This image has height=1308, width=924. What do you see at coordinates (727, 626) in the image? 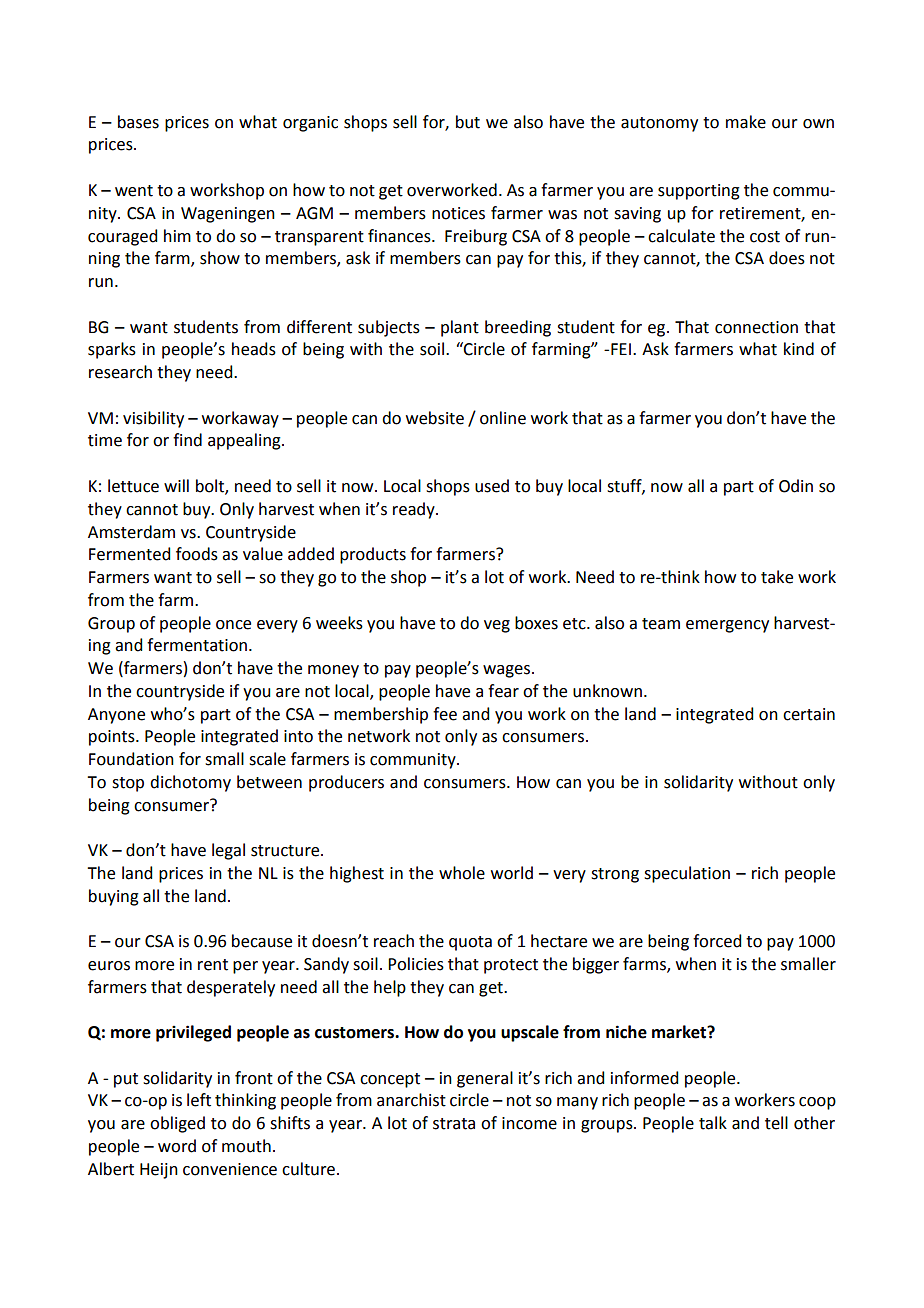
I see `emergency` at bounding box center [727, 626].
